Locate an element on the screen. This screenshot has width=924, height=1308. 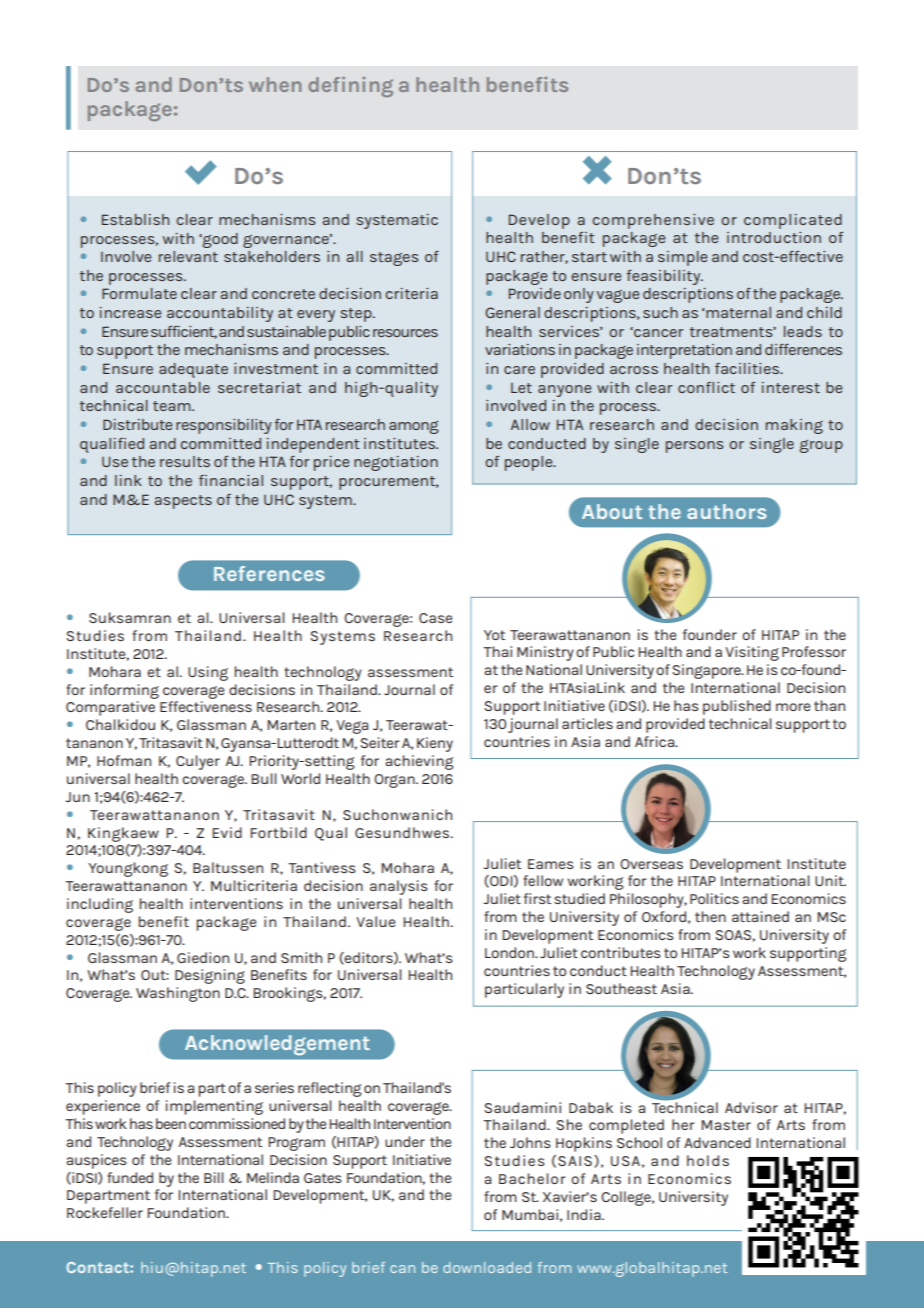
Politics is located at coordinates (714, 898).
